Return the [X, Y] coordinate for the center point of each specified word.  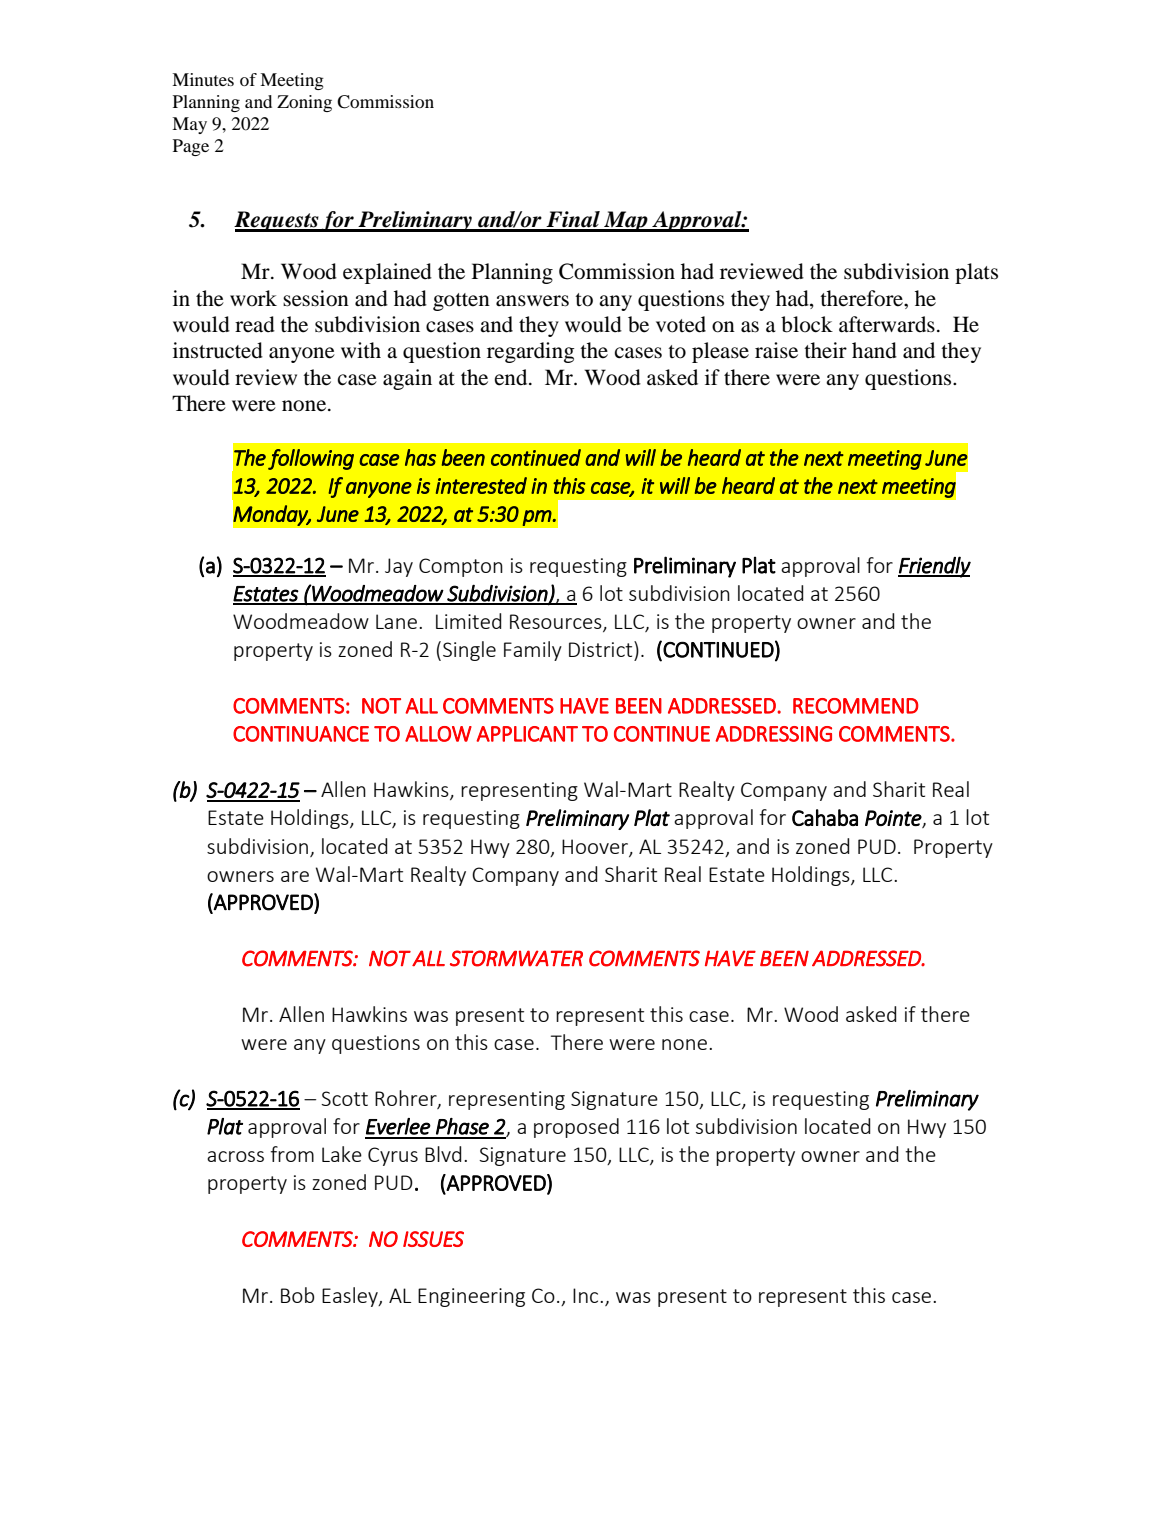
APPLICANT [527, 734]
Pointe [894, 819]
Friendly [934, 567]
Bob [297, 1295]
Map [626, 221]
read [255, 324]
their [825, 350]
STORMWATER [516, 958]
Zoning [304, 103]
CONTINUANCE [301, 734]
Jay [399, 567]
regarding [531, 352]
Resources [557, 623]
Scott [344, 1098]
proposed [576, 1128]
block [807, 324]
